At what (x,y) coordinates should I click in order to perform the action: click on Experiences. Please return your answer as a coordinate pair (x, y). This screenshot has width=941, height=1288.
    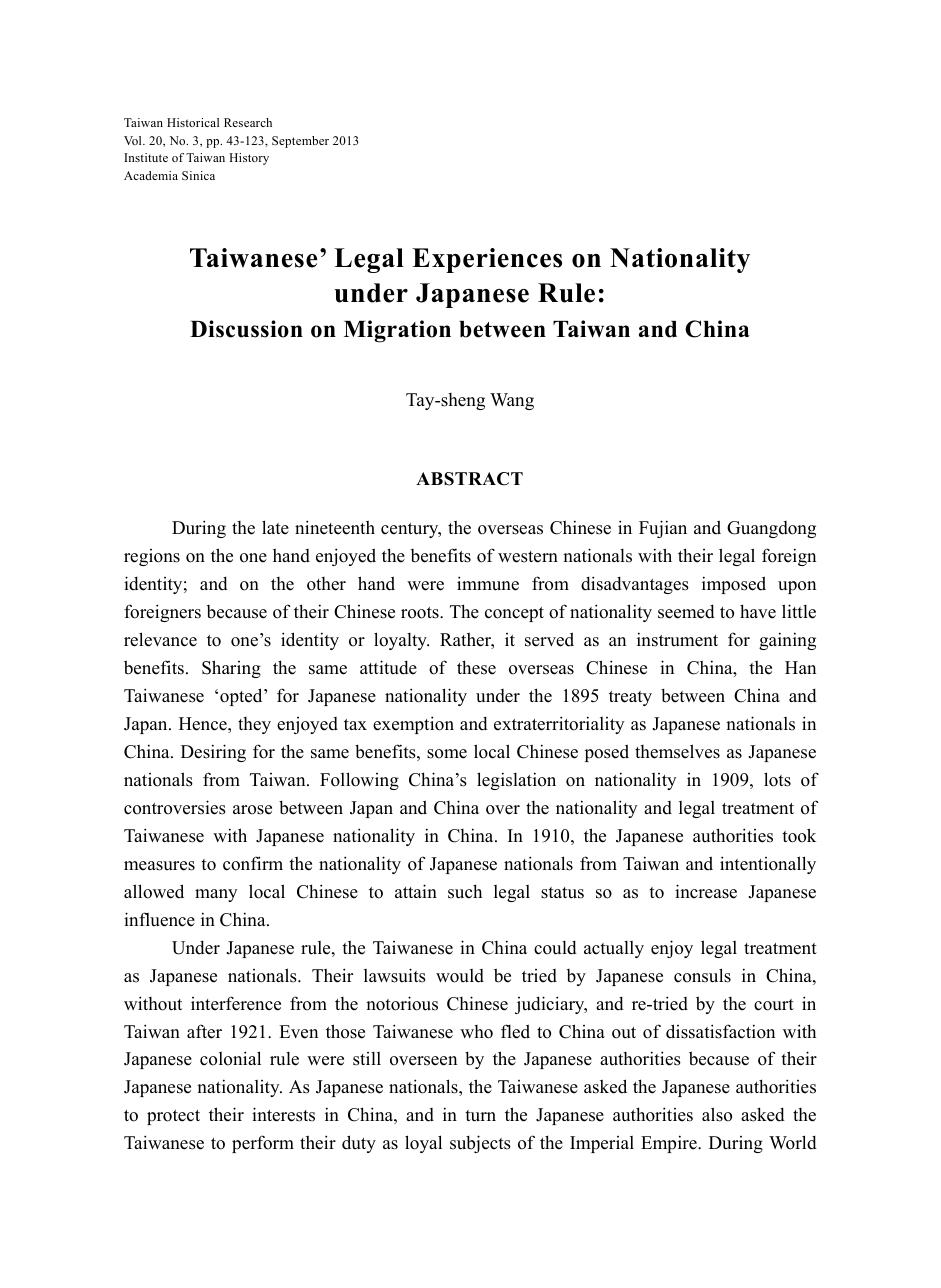
    Looking at the image, I should click on (487, 260).
